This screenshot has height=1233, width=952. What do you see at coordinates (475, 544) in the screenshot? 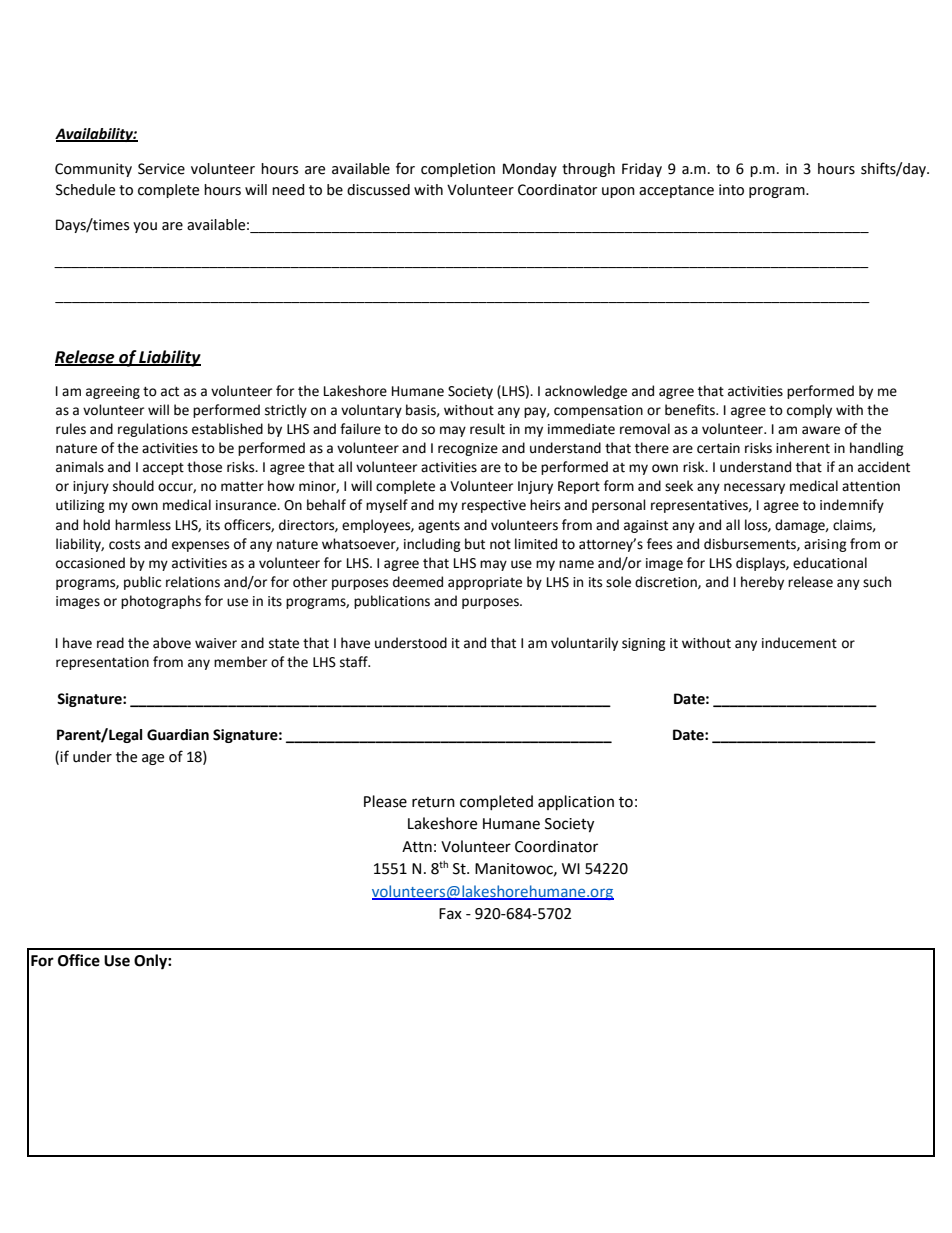
I see `but` at bounding box center [475, 544].
